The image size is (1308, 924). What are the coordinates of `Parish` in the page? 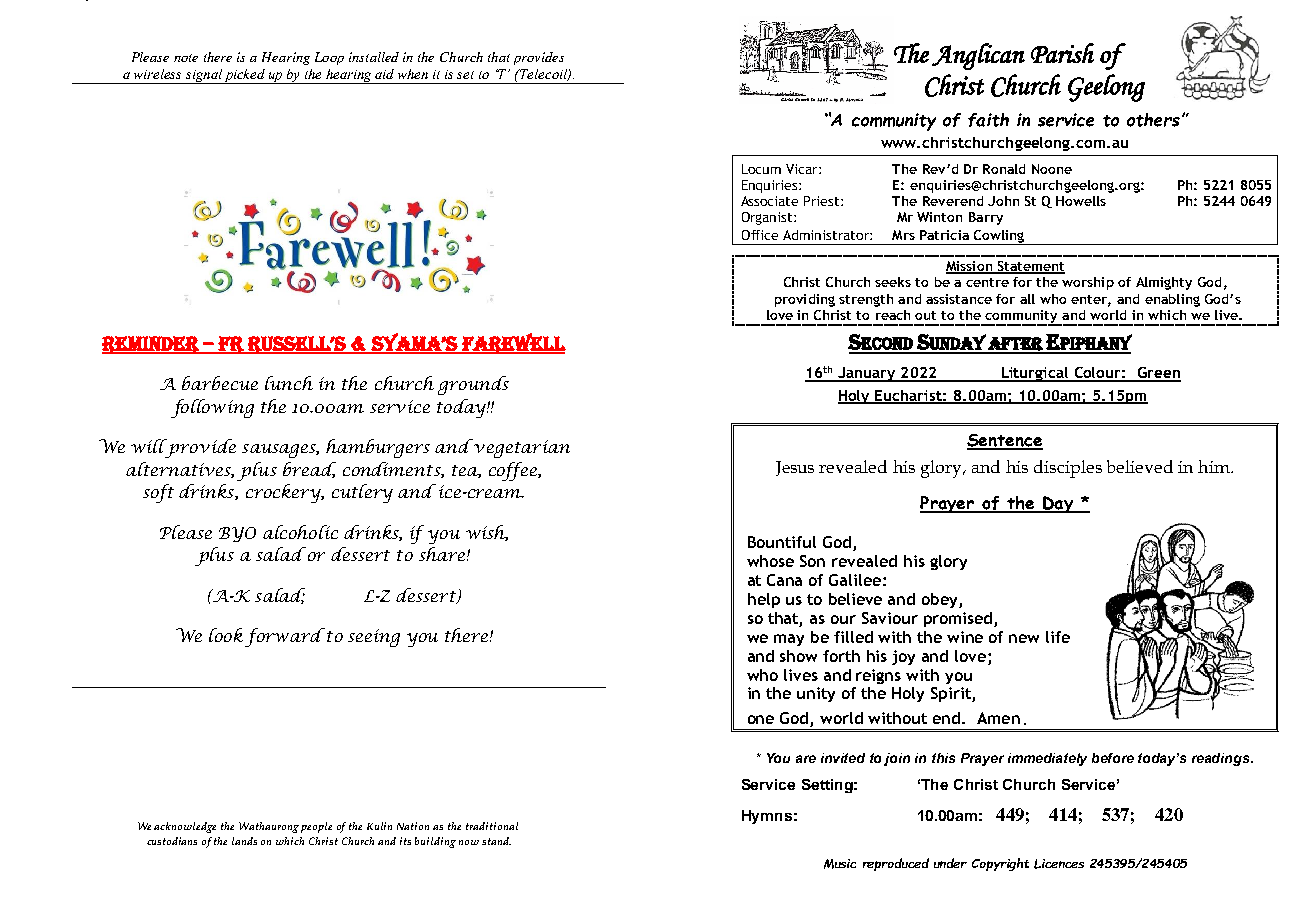 It's located at (1062, 53).
